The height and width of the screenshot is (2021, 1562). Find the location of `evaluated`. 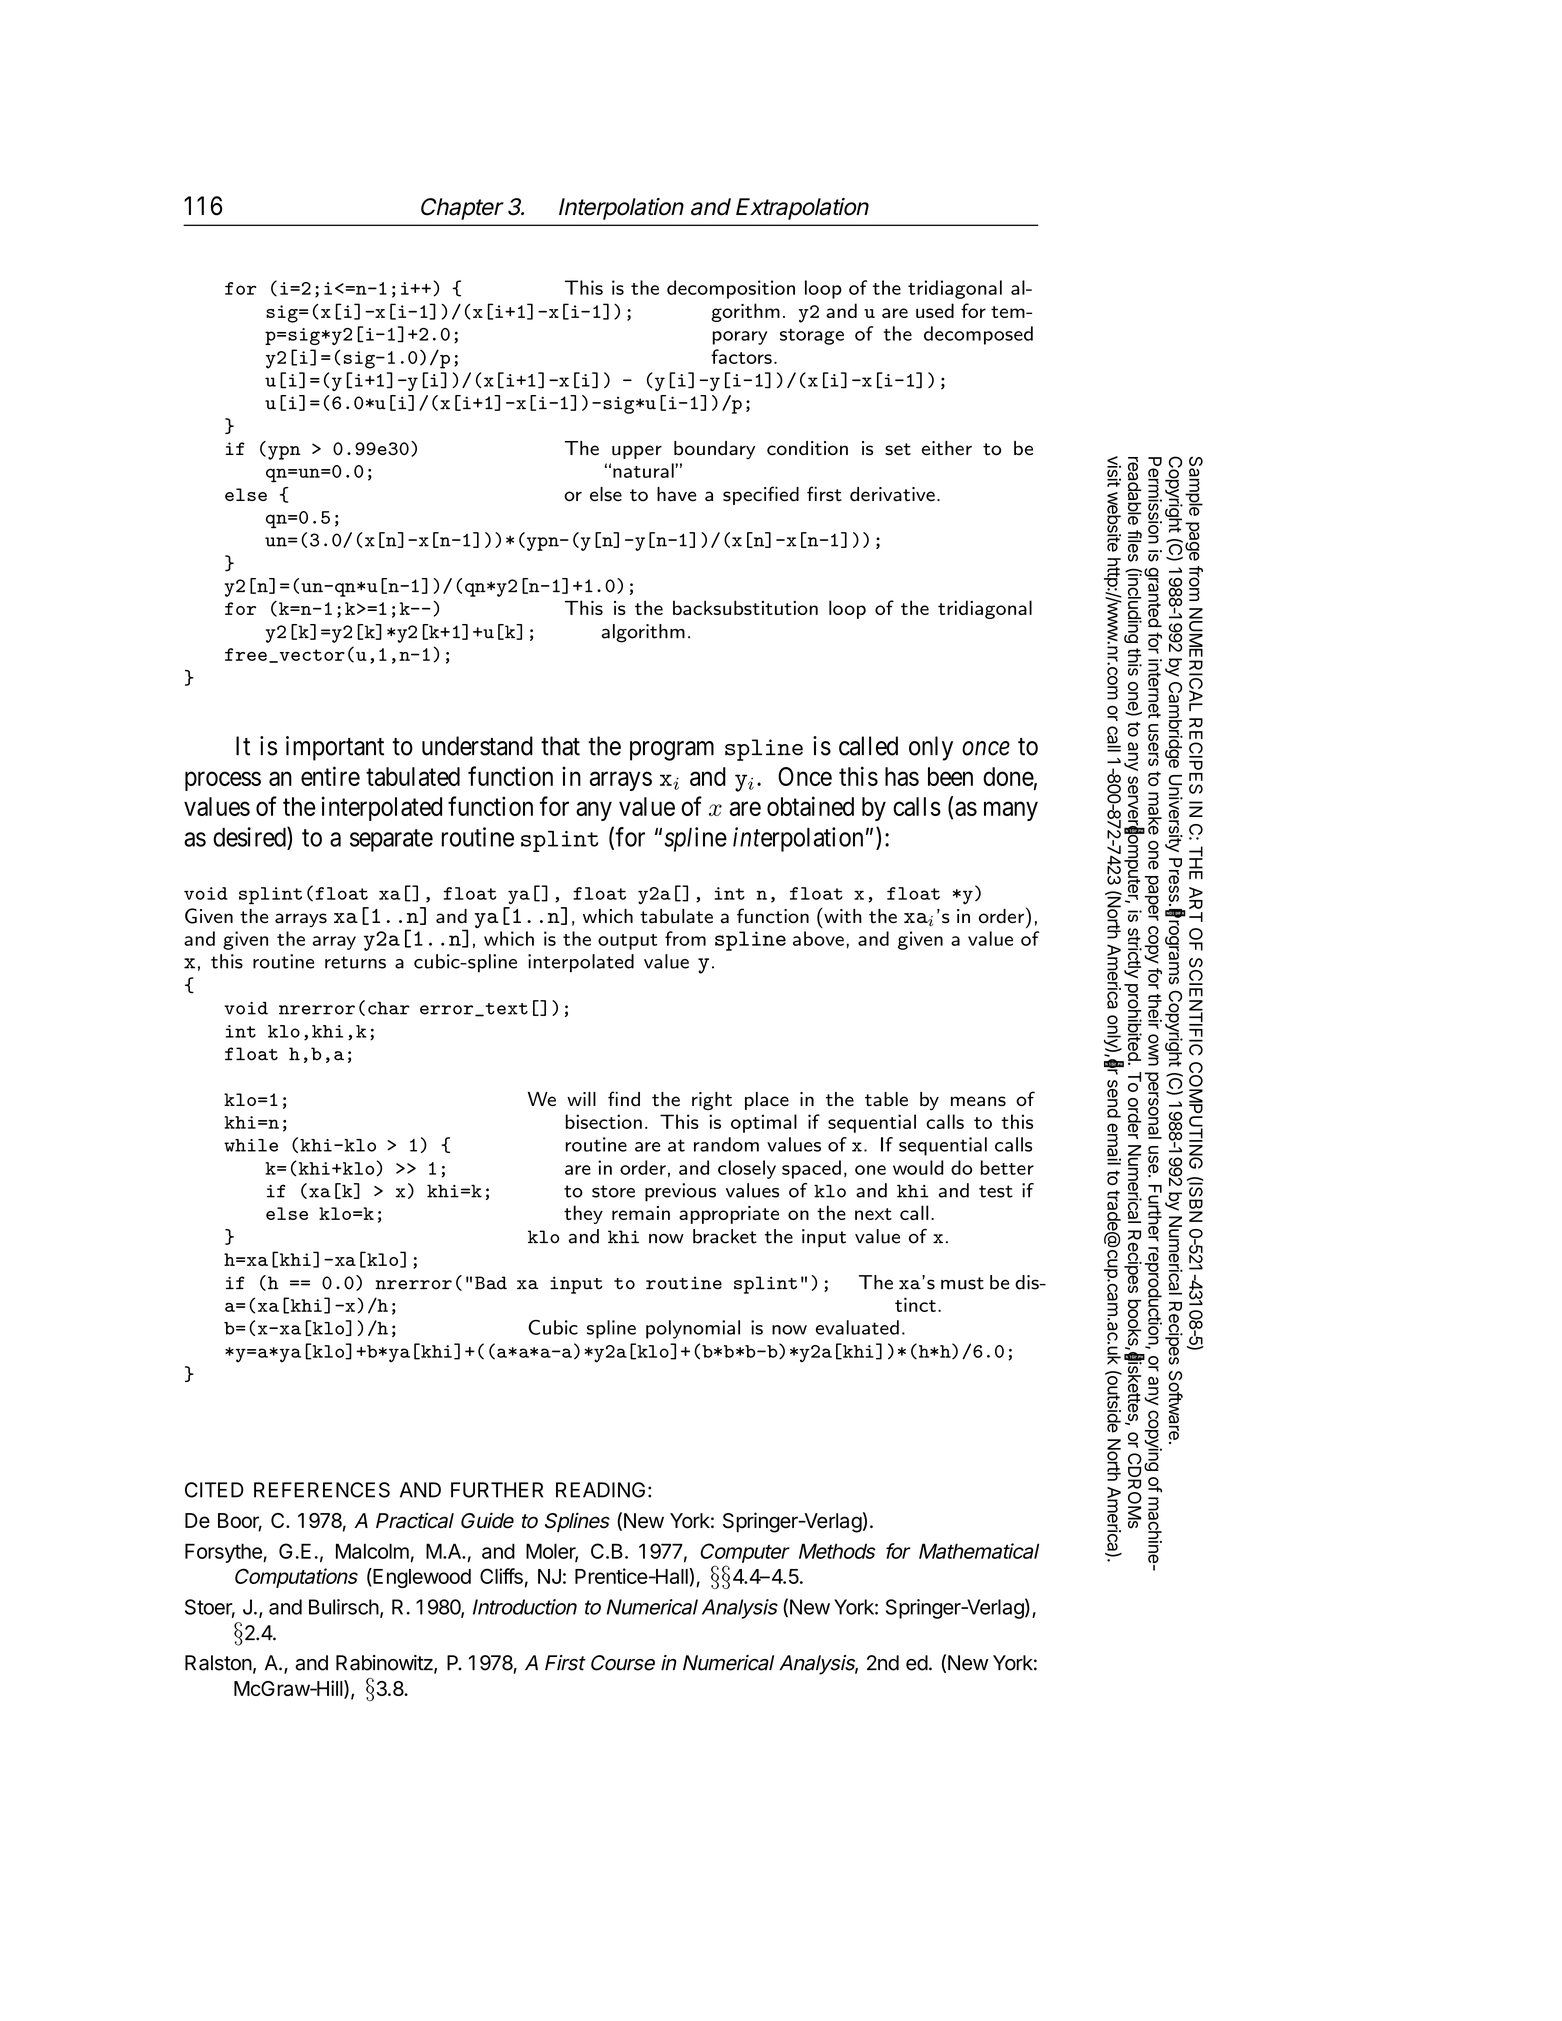

evaluated is located at coordinates (857, 1327).
